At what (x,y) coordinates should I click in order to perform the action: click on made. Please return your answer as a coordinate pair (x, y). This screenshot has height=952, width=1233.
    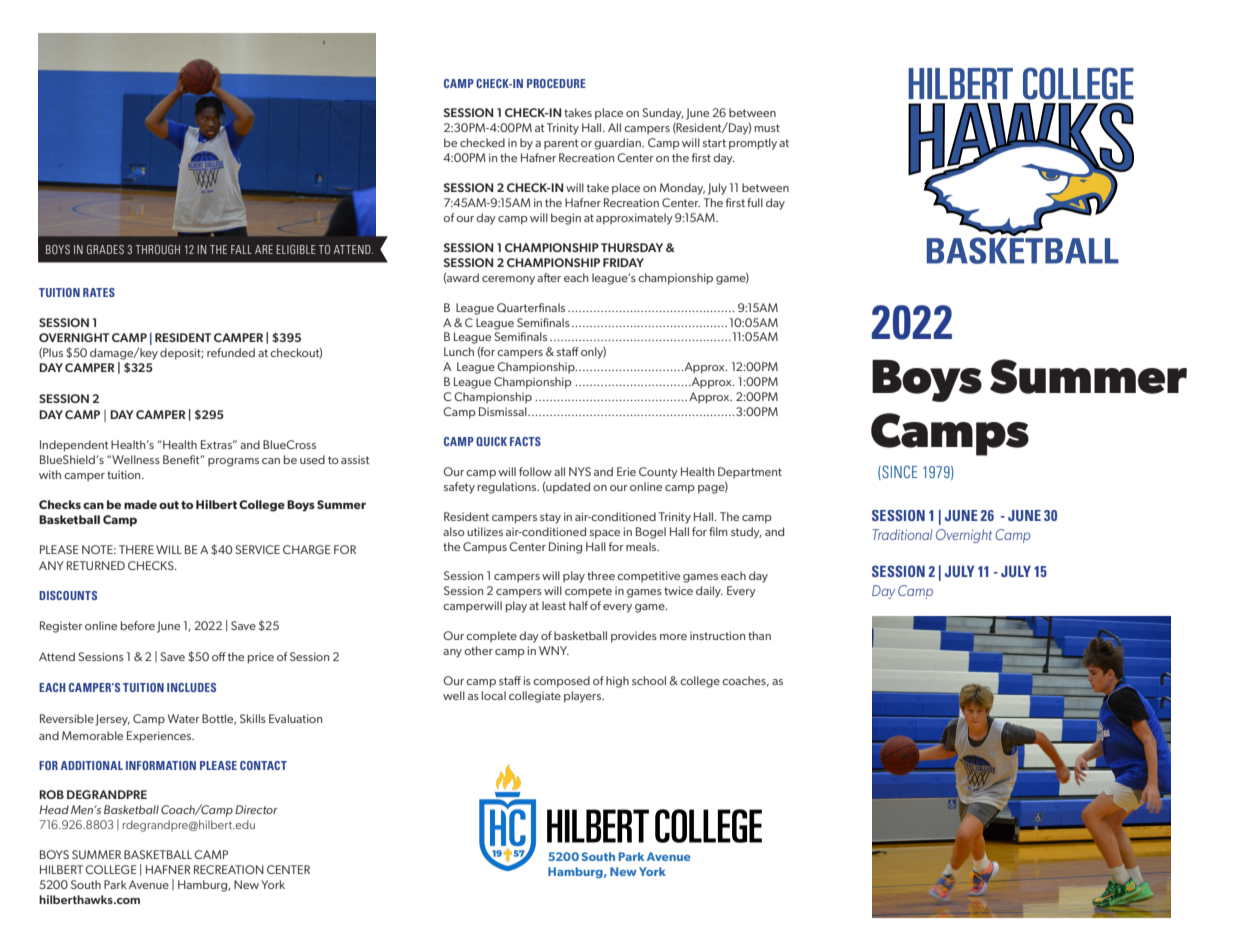
    Looking at the image, I should click on (140, 504).
